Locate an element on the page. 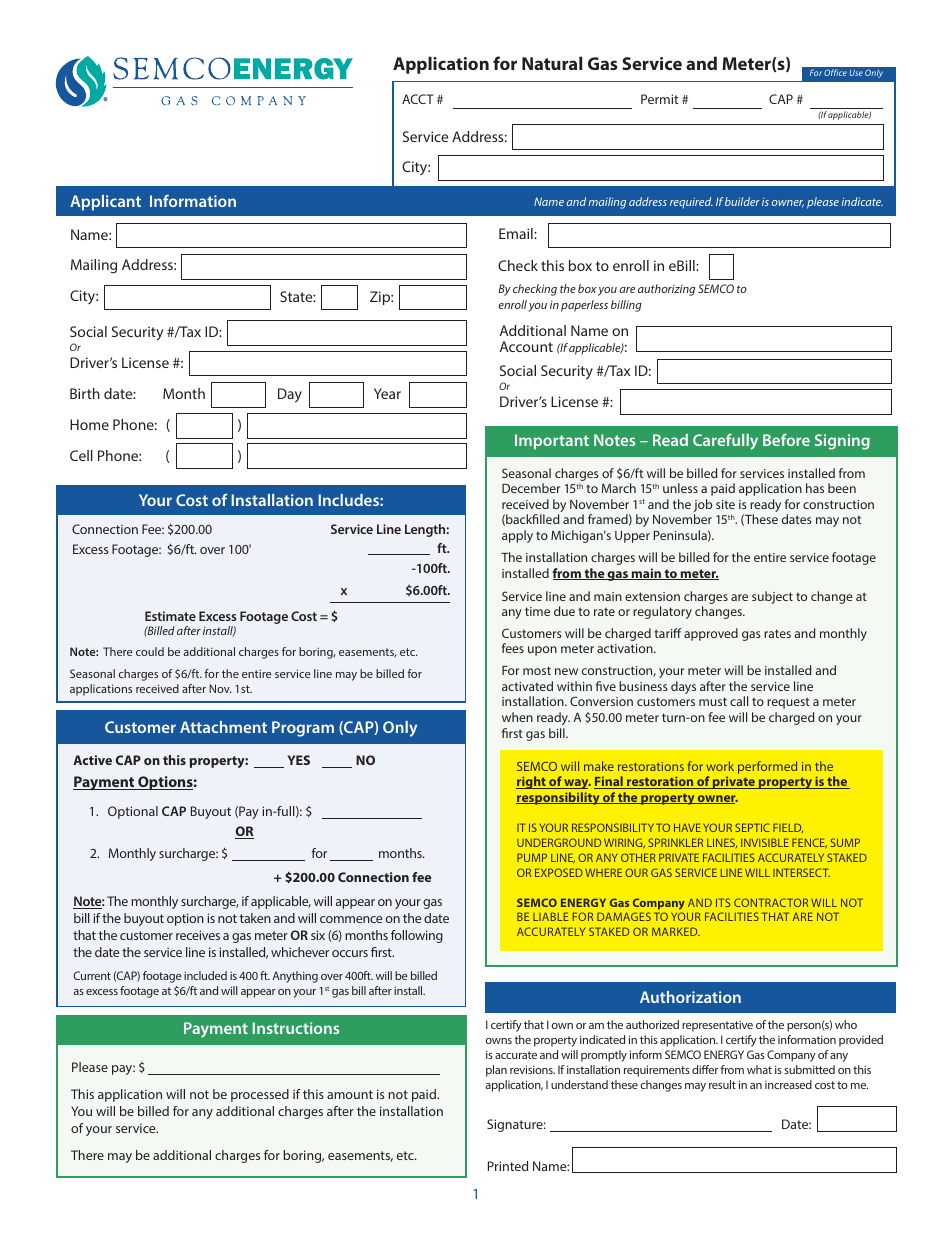 The height and width of the image is (1233, 952). Important is located at coordinates (552, 442).
